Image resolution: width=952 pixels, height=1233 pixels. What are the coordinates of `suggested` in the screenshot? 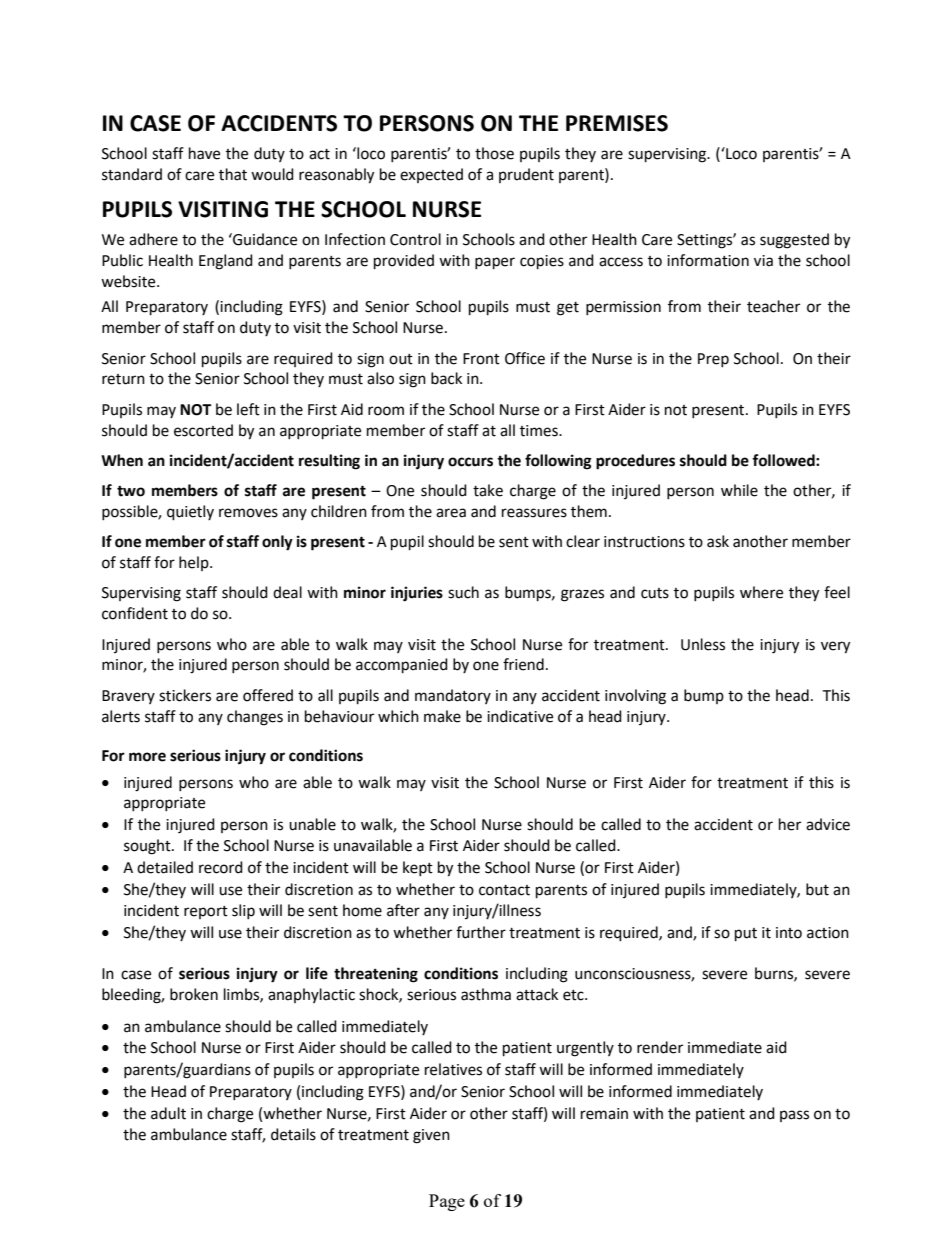 It's located at (794, 241).
